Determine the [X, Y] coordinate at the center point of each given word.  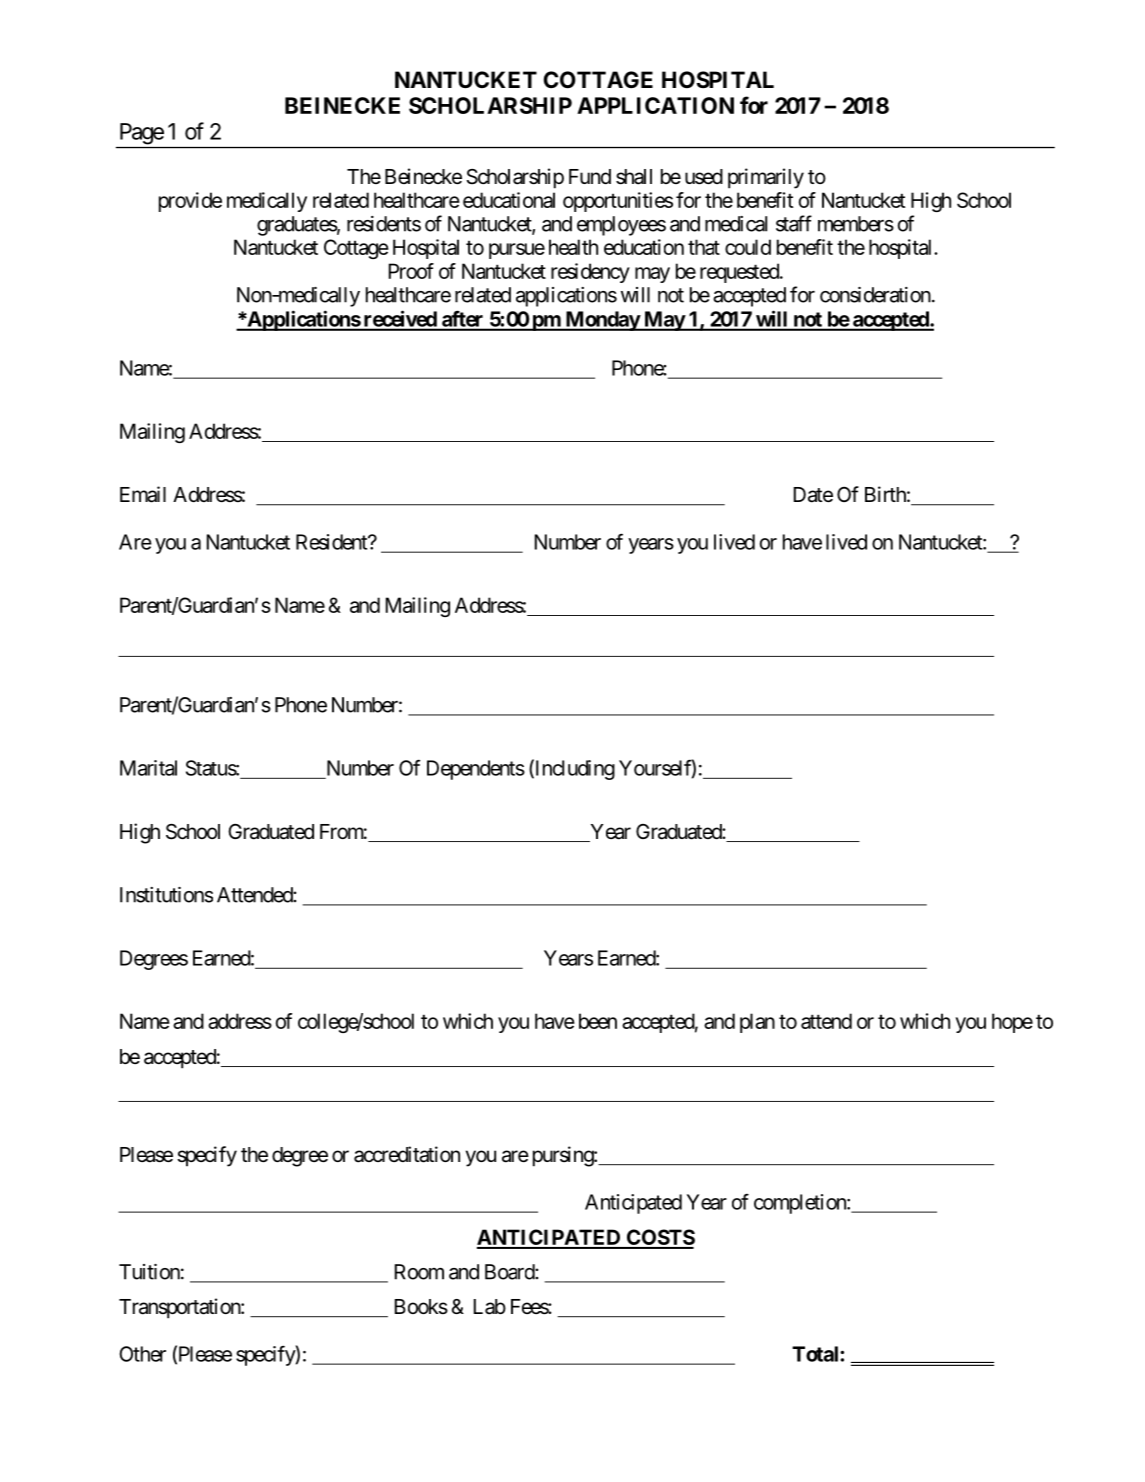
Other [143, 1354]
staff [794, 223]
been [598, 1021]
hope [1012, 1023]
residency [590, 273]
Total [816, 1354]
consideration [875, 295]
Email [143, 494]
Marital [148, 768]
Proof [411, 271]
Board [510, 1272]
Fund [590, 176]
